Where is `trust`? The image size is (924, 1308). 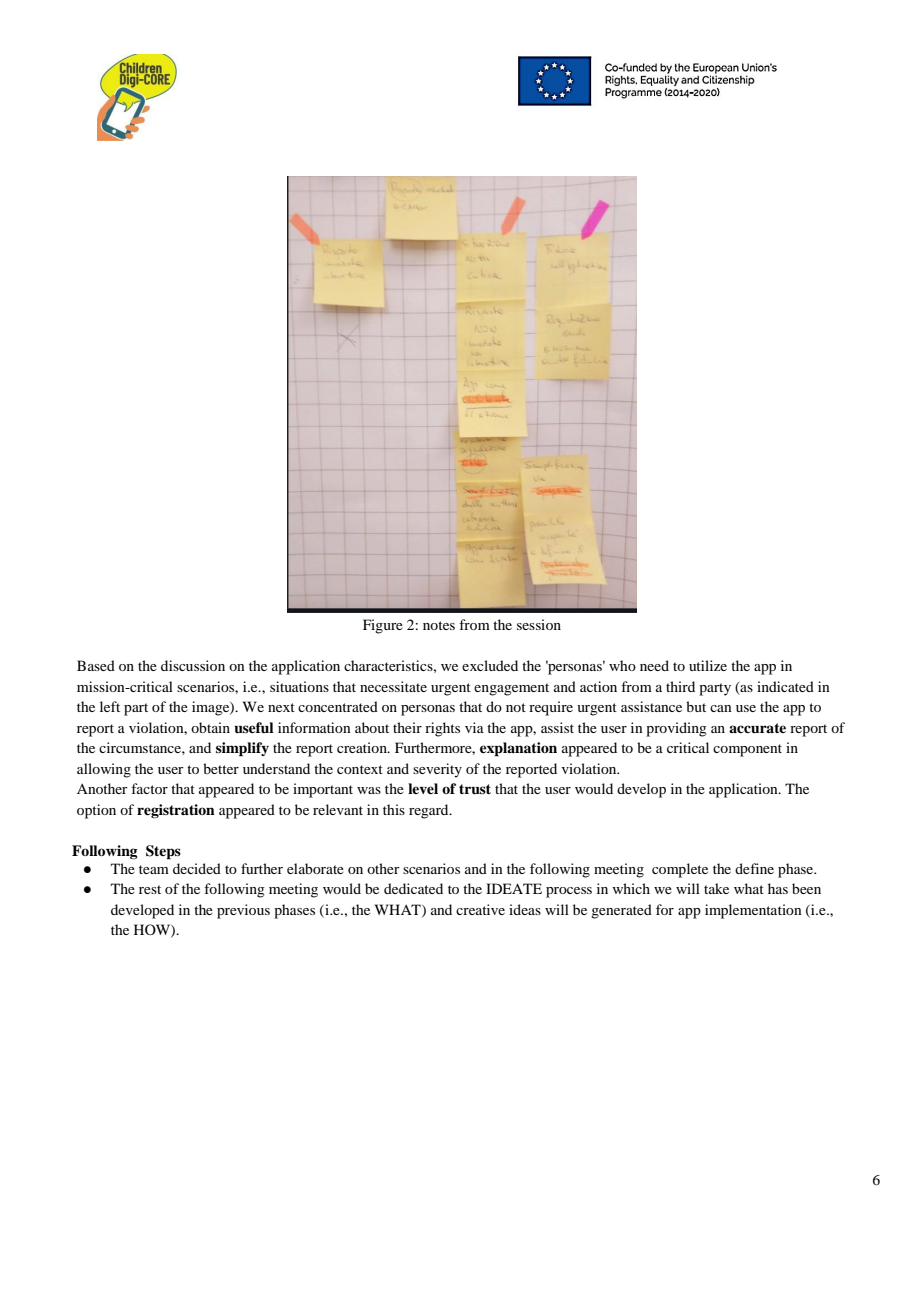
trust is located at coordinates (475, 789).
